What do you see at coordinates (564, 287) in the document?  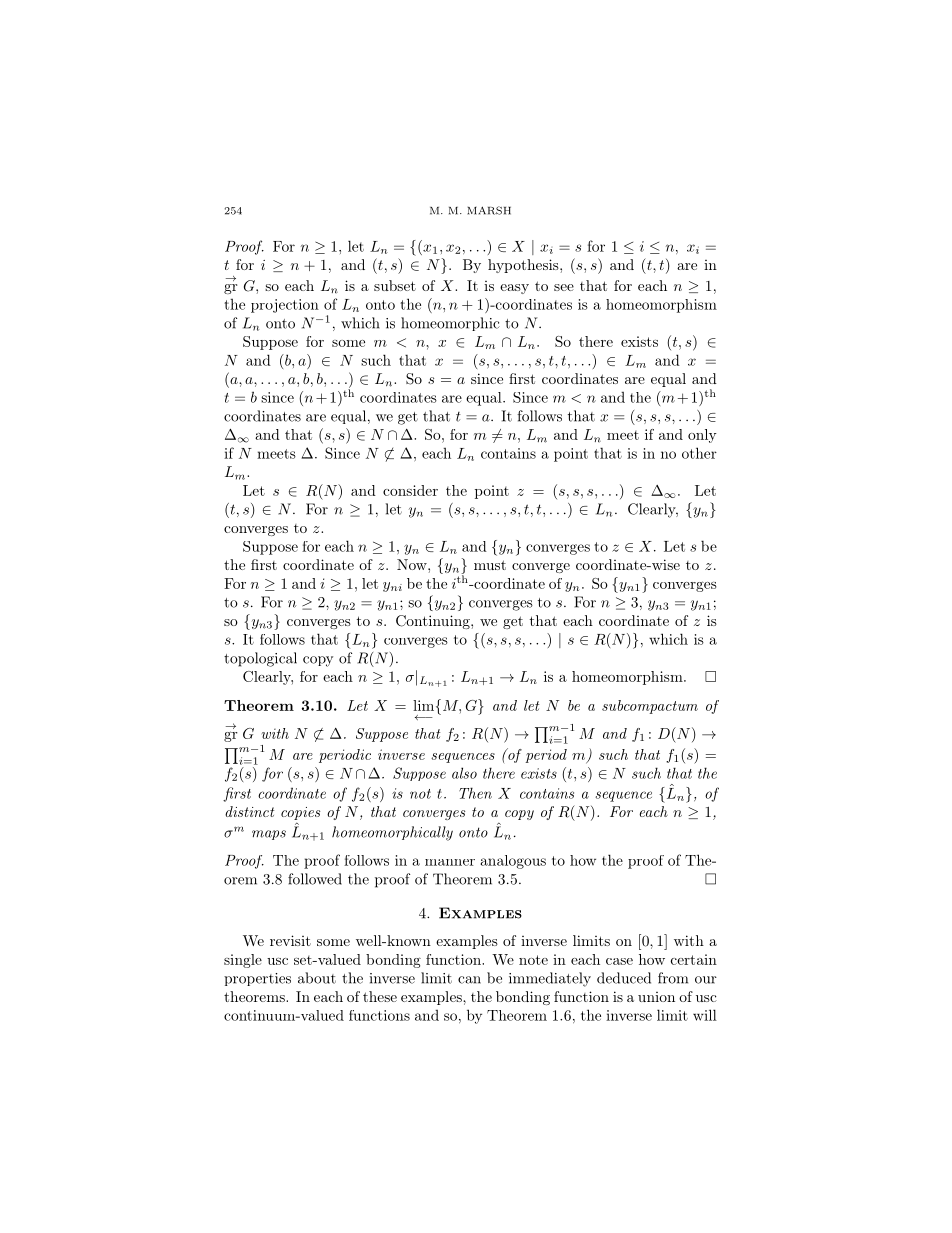 I see `see` at bounding box center [564, 287].
